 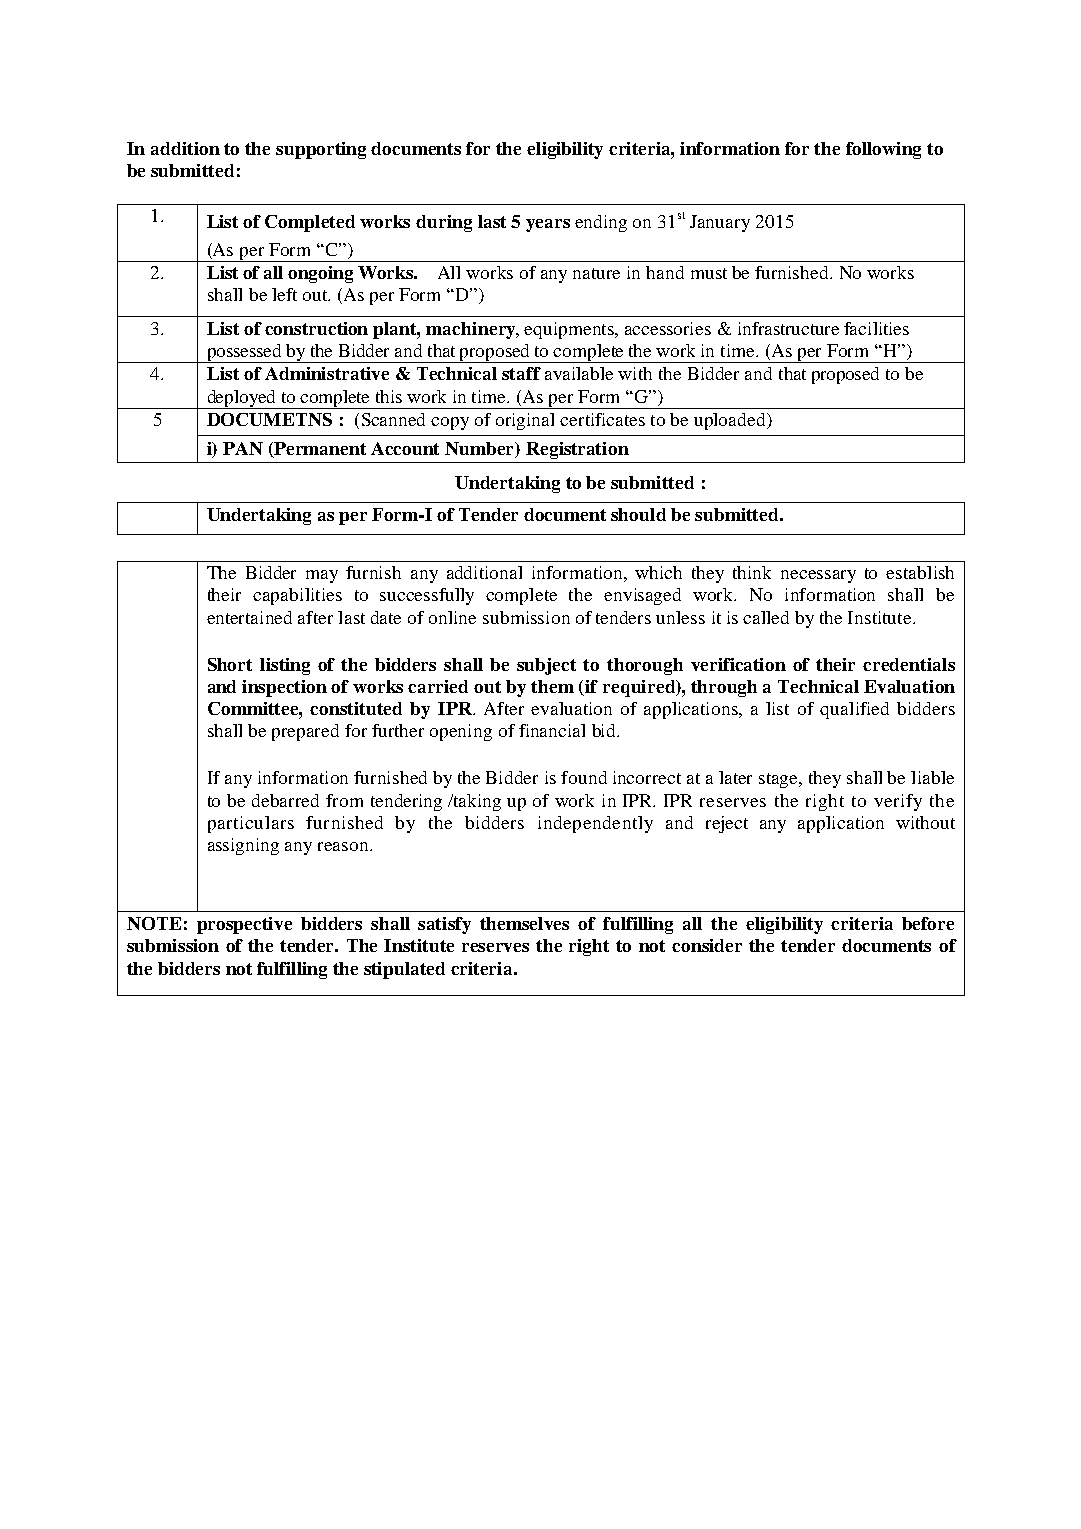 I want to click on which, so click(x=658, y=572).
